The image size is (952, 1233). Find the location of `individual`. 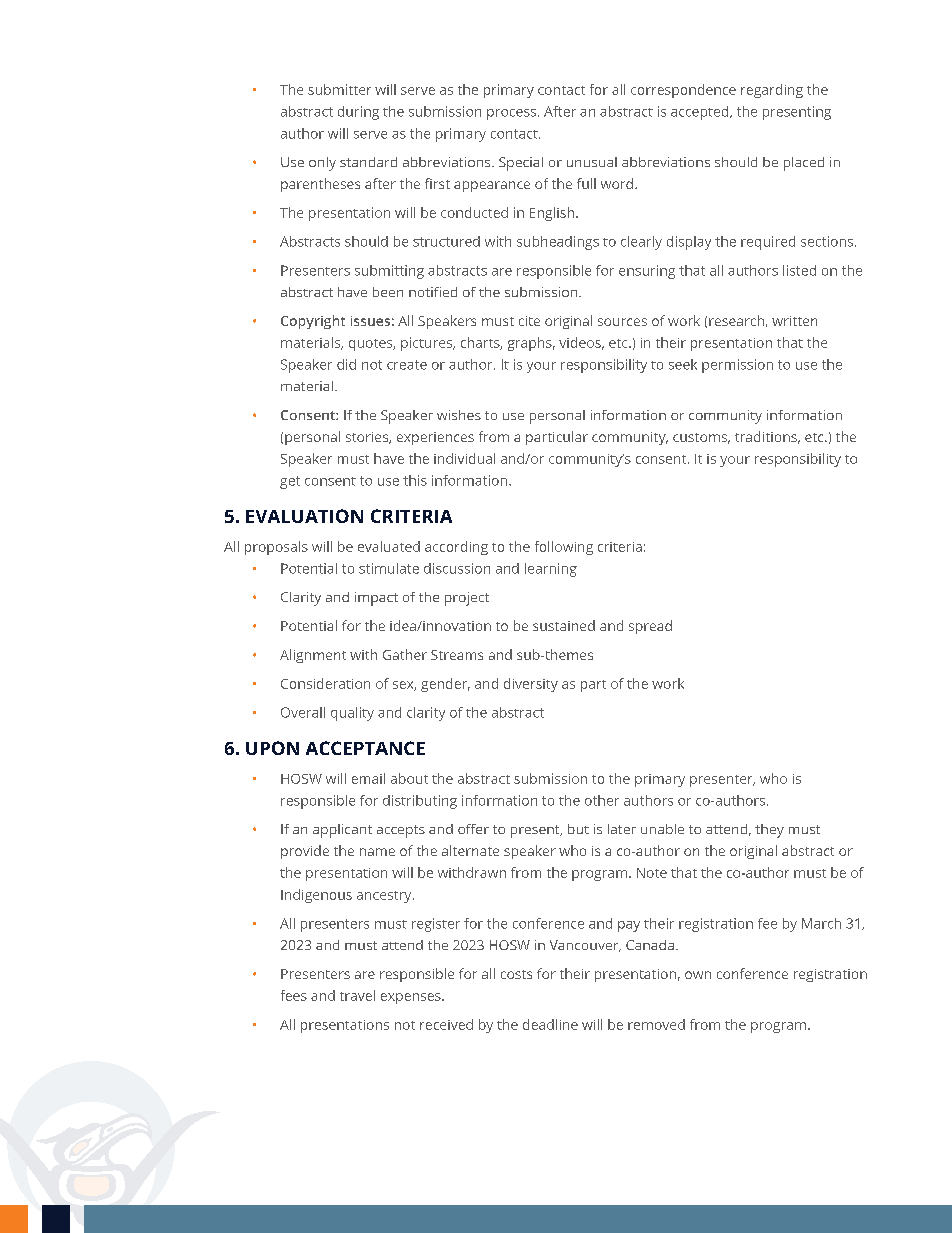

individual is located at coordinates (464, 458).
